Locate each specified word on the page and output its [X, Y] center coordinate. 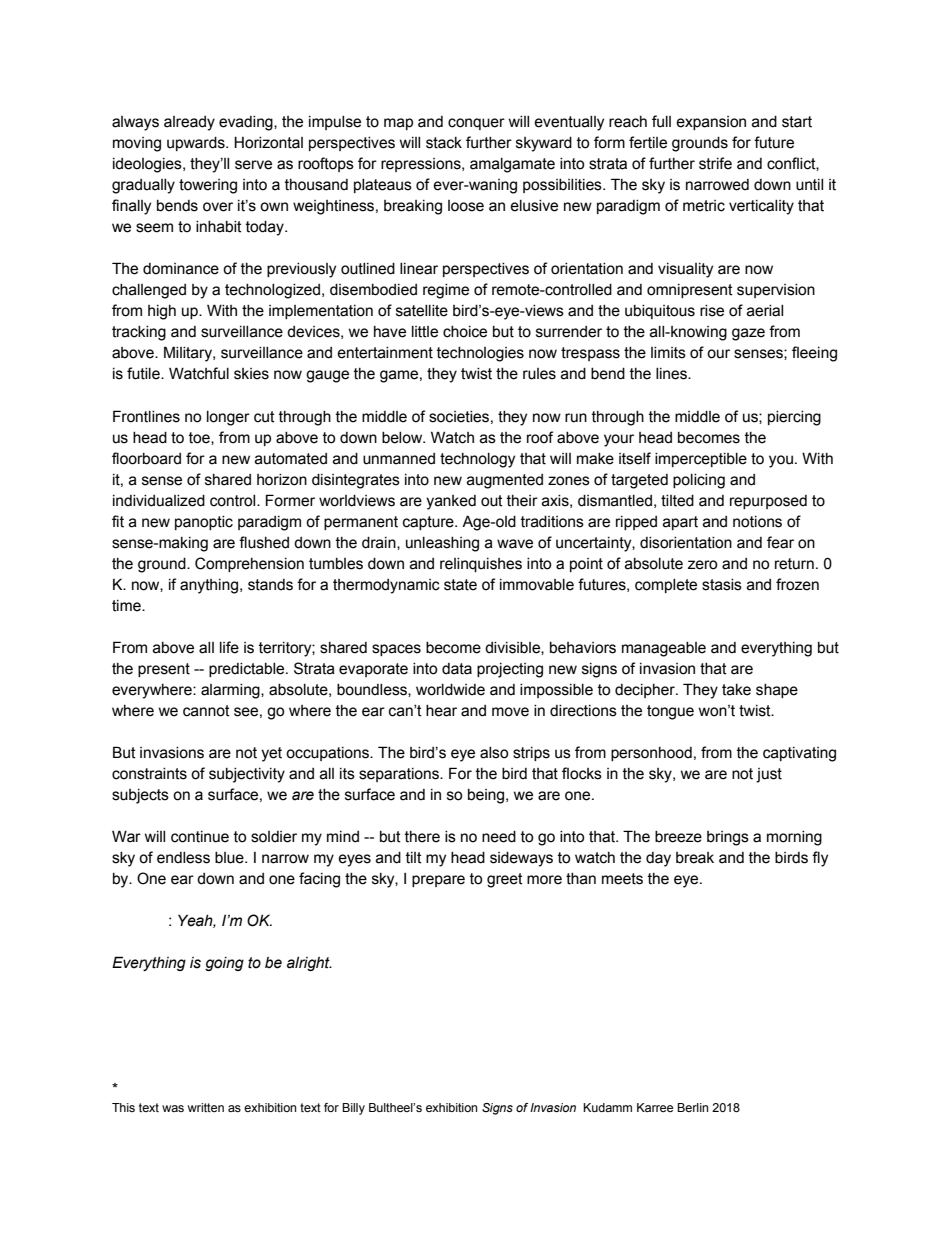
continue [200, 837]
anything [209, 586]
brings [728, 838]
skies [251, 374]
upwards [197, 144]
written [206, 1107]
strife [715, 163]
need [499, 837]
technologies [480, 354]
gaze [748, 334]
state [460, 585]
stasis [722, 585]
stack [444, 143]
